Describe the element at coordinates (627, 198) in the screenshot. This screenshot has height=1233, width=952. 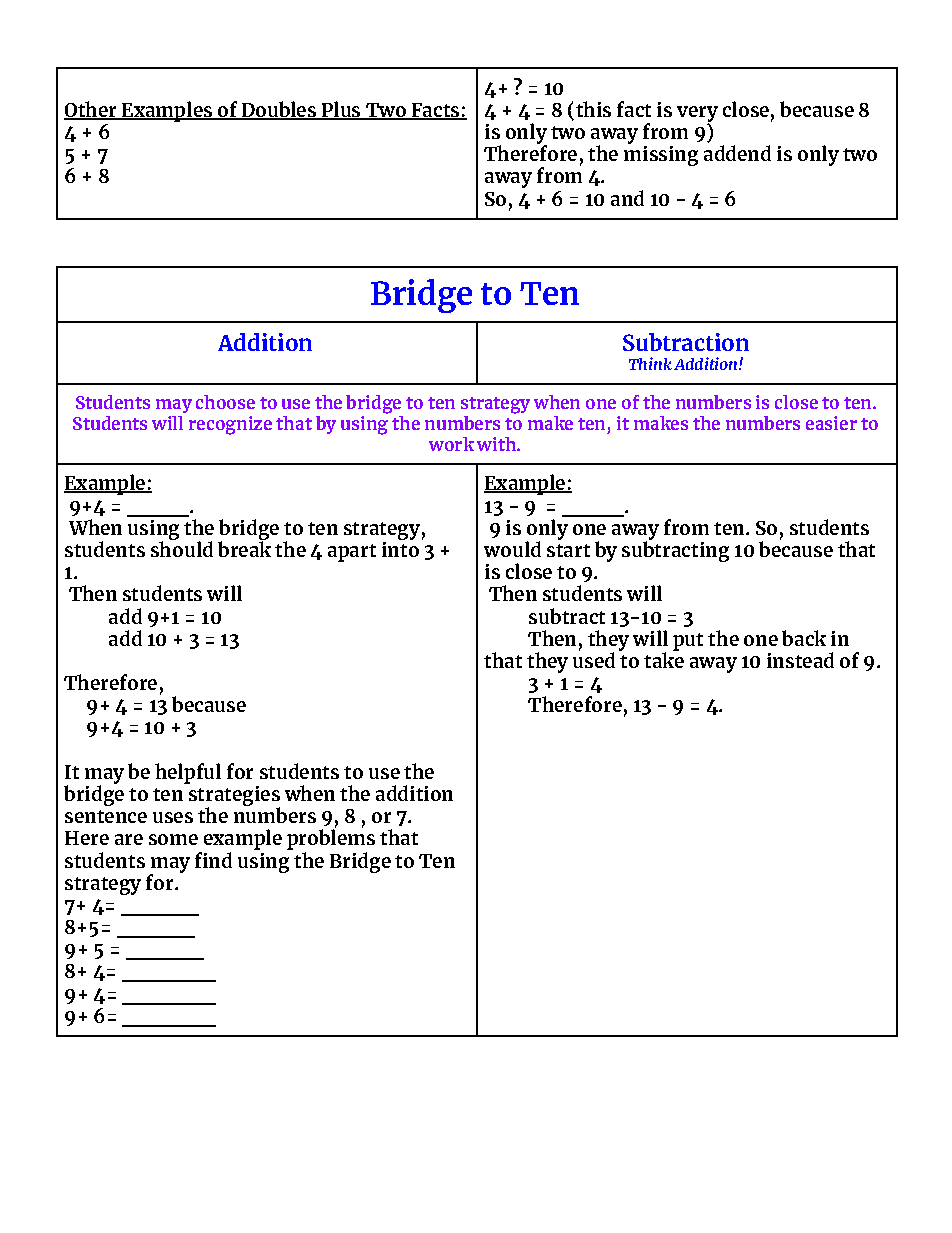
I see `and` at that location.
